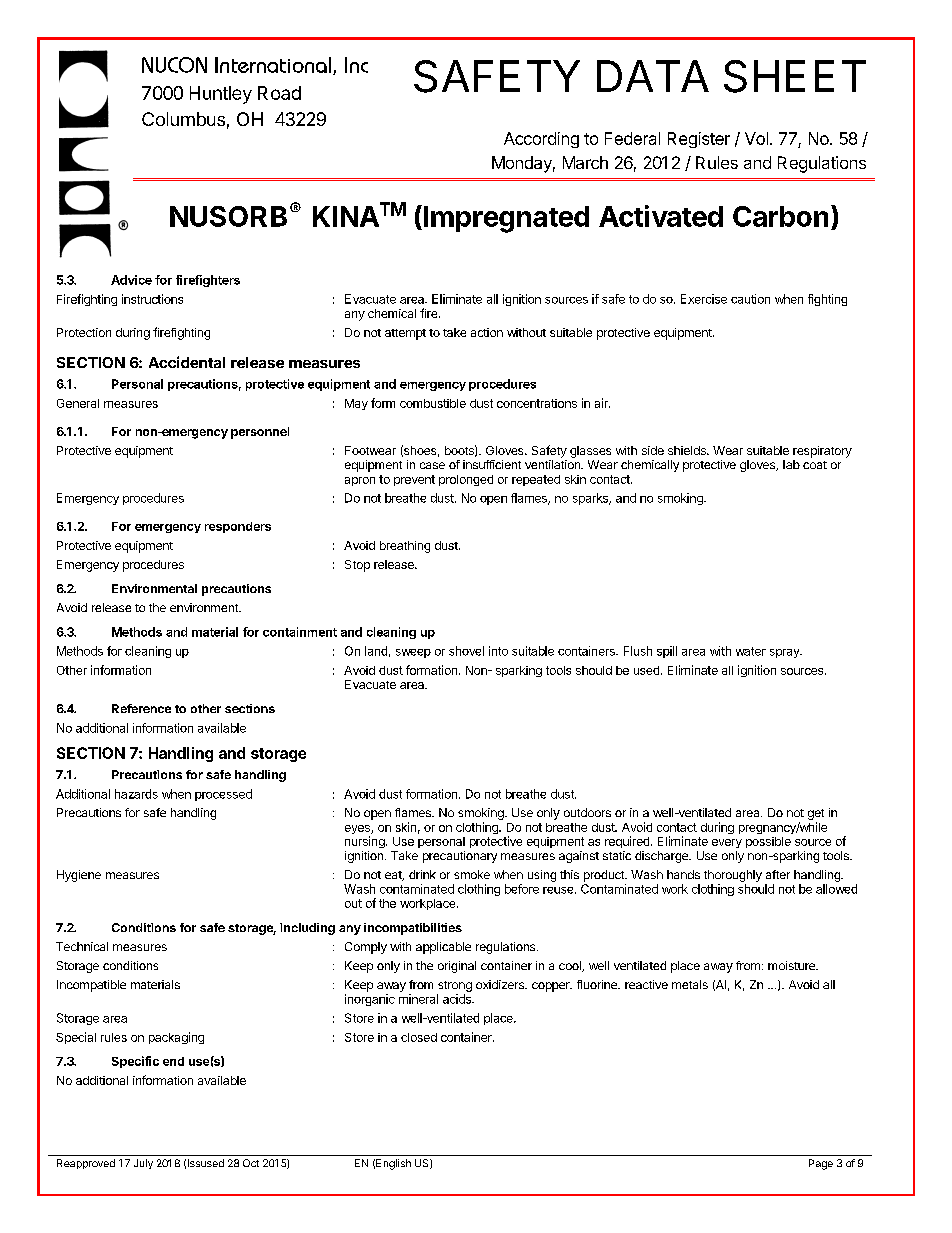 The image size is (952, 1233). Describe the element at coordinates (260, 433) in the screenshot. I see `personnel` at that location.
